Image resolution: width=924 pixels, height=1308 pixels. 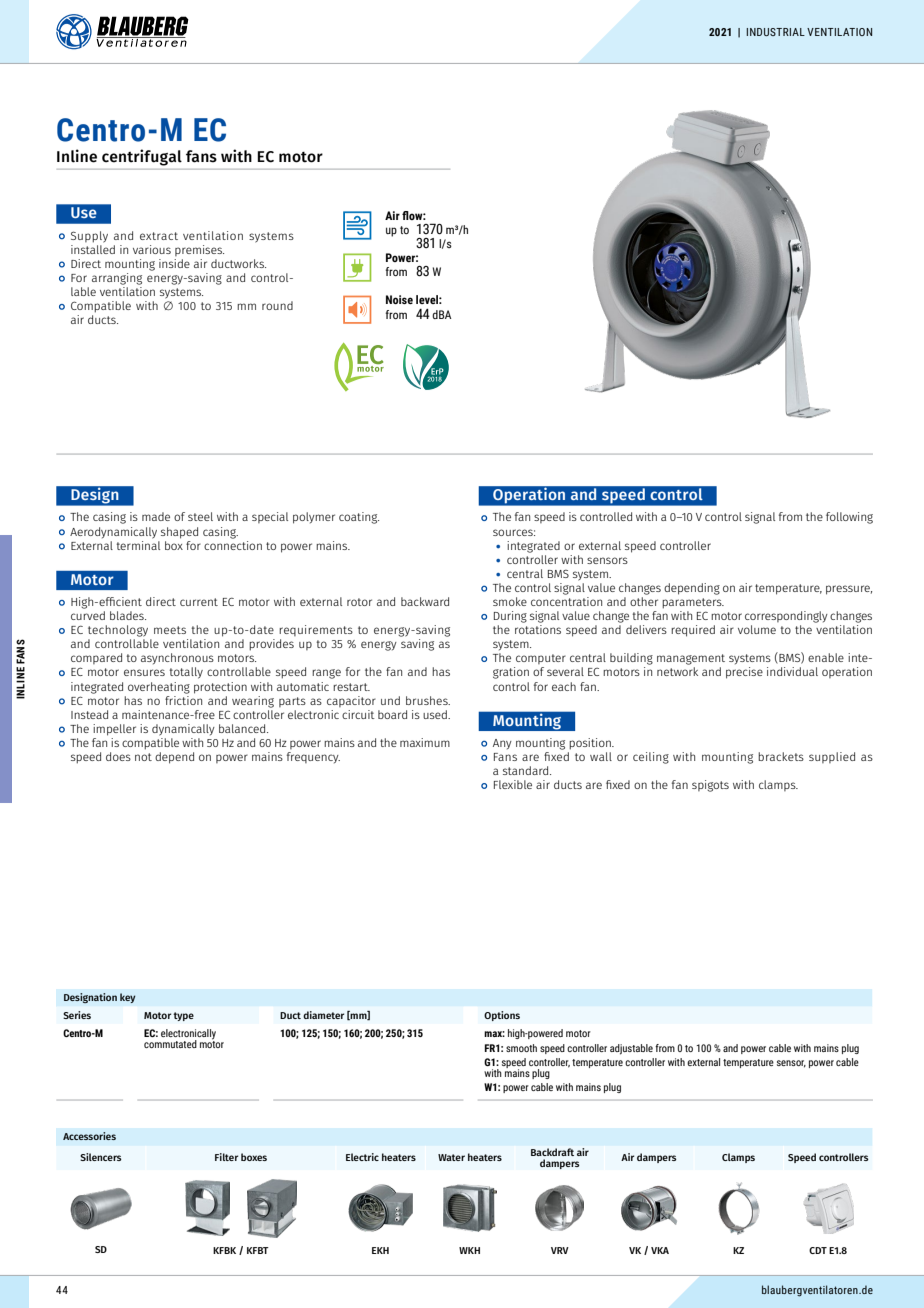 What do you see at coordinates (399, 299) in the page?
I see `Noise` at bounding box center [399, 299].
